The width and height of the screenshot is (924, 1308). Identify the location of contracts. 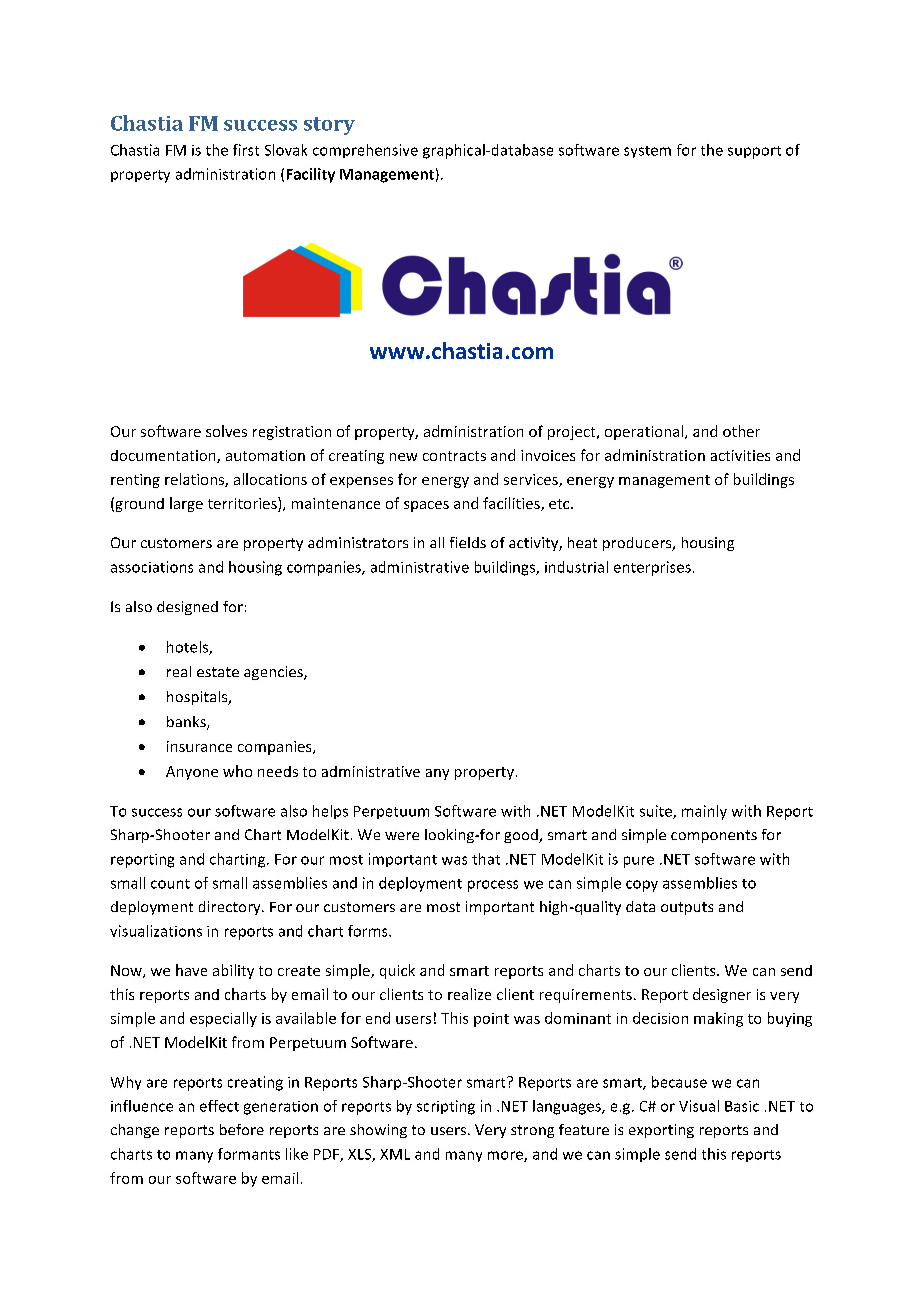
(454, 456).
